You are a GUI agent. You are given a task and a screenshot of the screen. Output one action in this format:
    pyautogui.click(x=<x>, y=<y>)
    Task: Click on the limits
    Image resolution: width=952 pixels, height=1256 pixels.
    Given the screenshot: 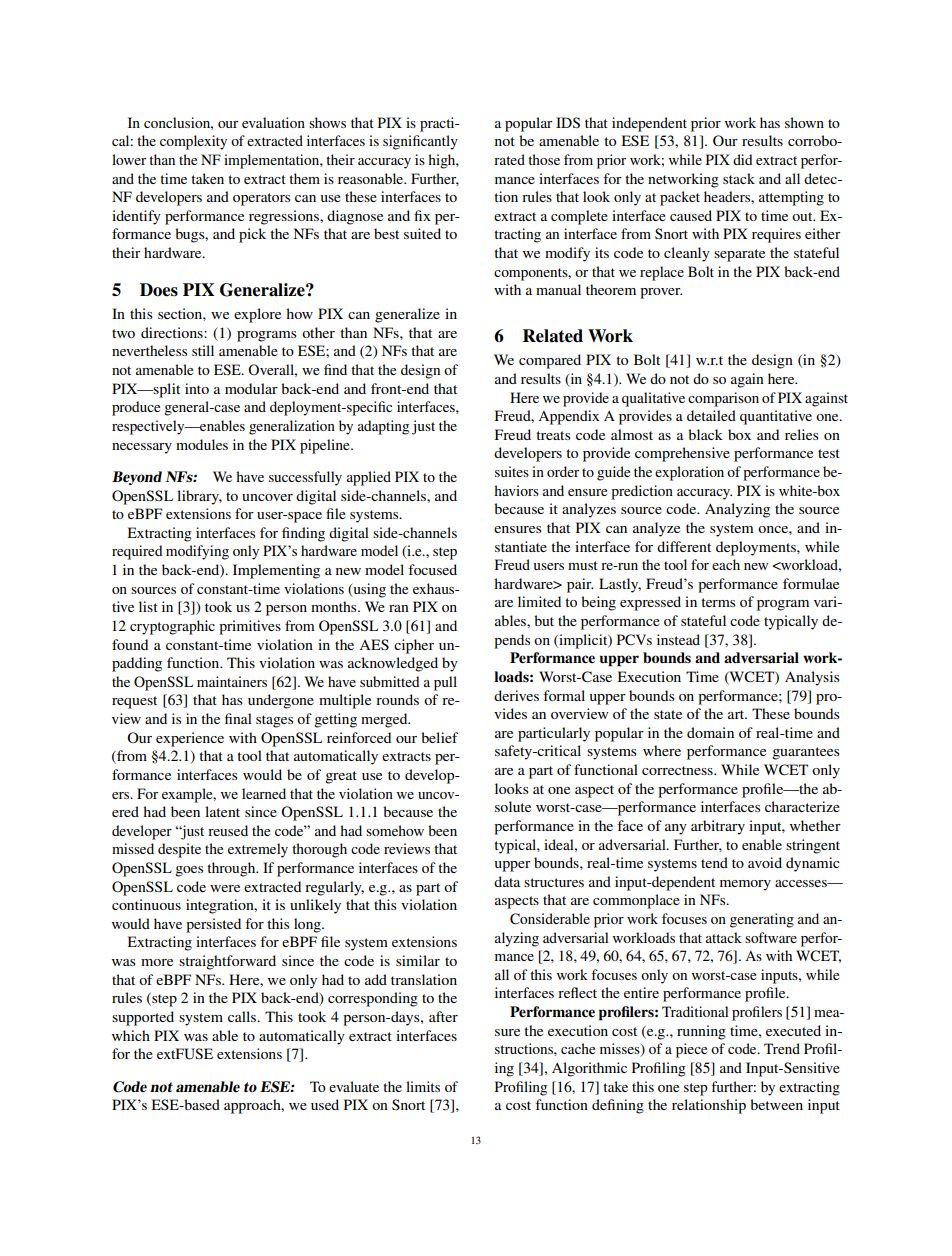 What is the action you would take?
    pyautogui.click(x=423, y=1086)
